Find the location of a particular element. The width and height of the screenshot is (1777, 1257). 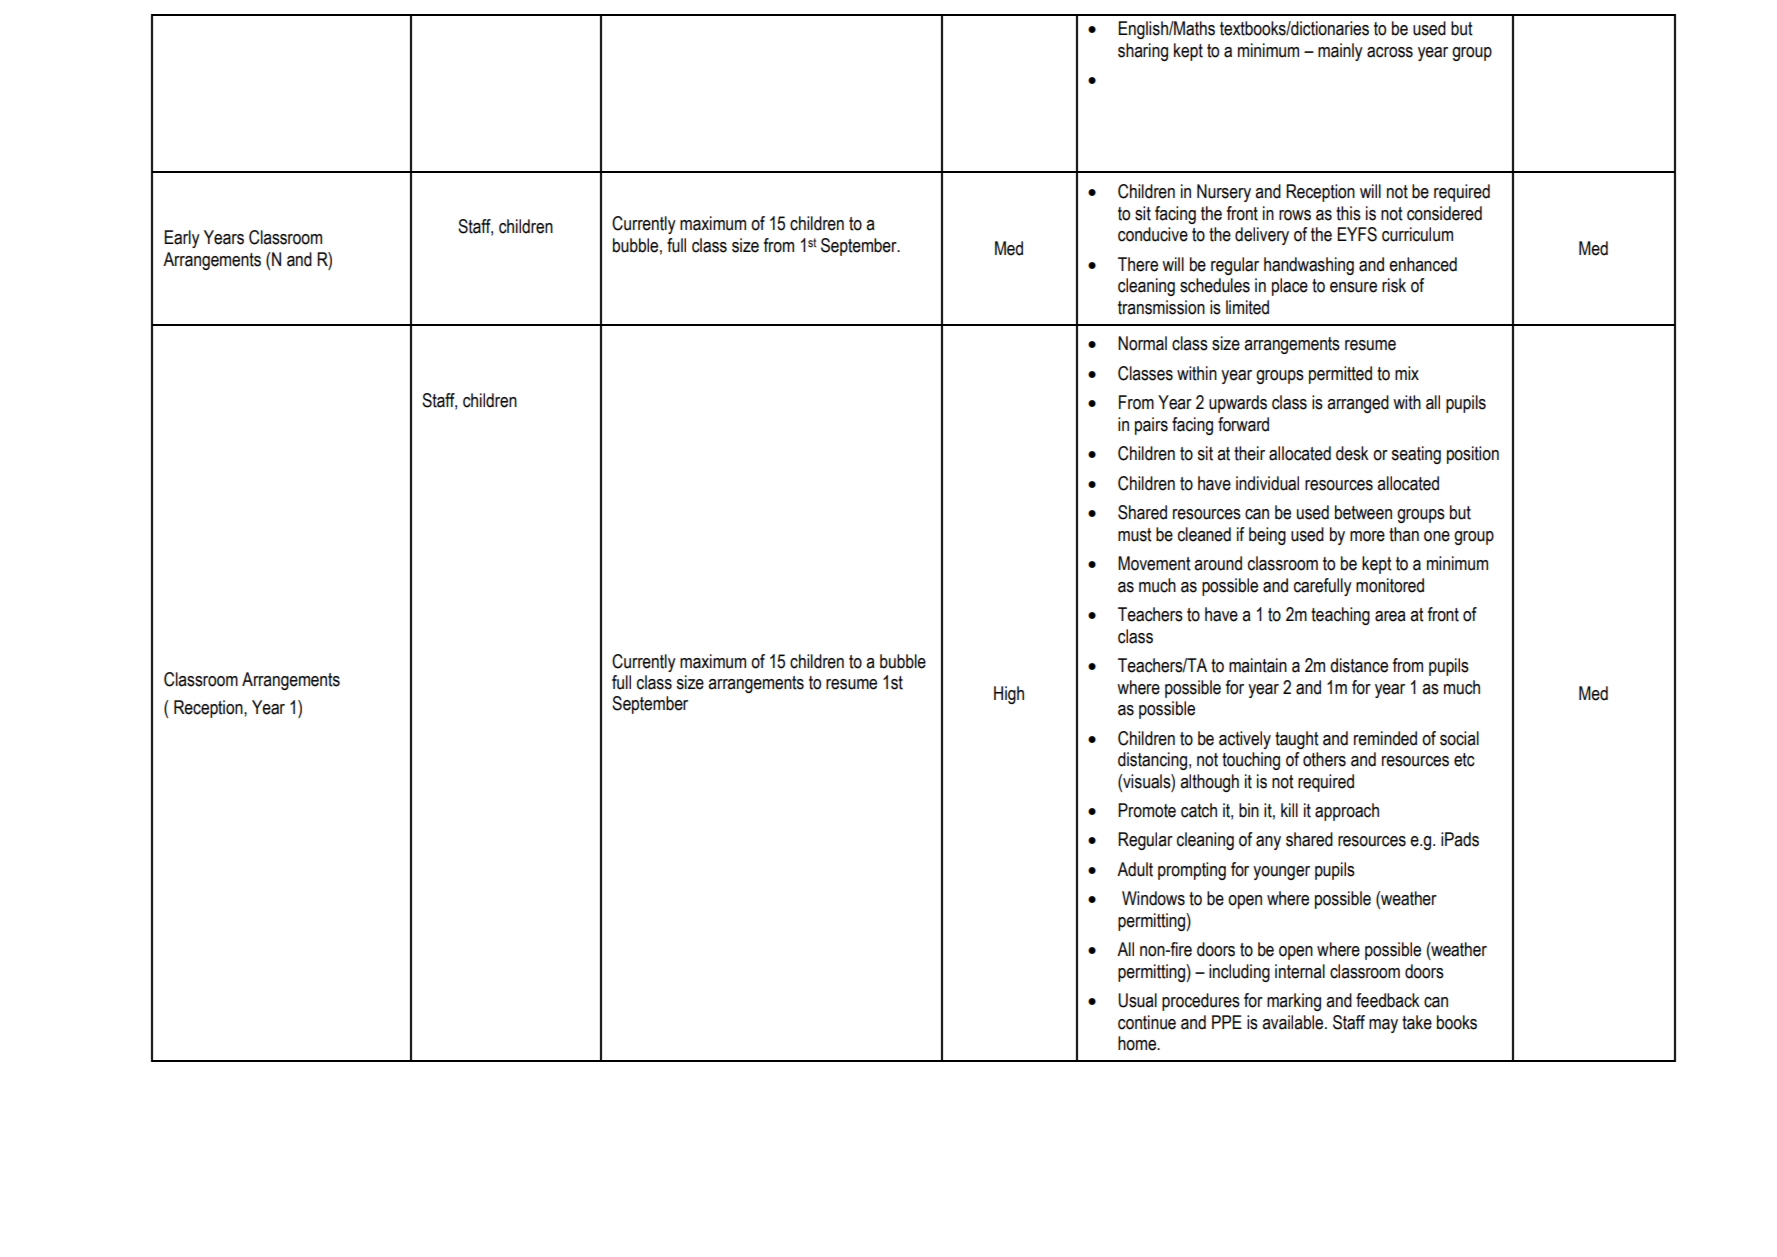

must is located at coordinates (1135, 535).
